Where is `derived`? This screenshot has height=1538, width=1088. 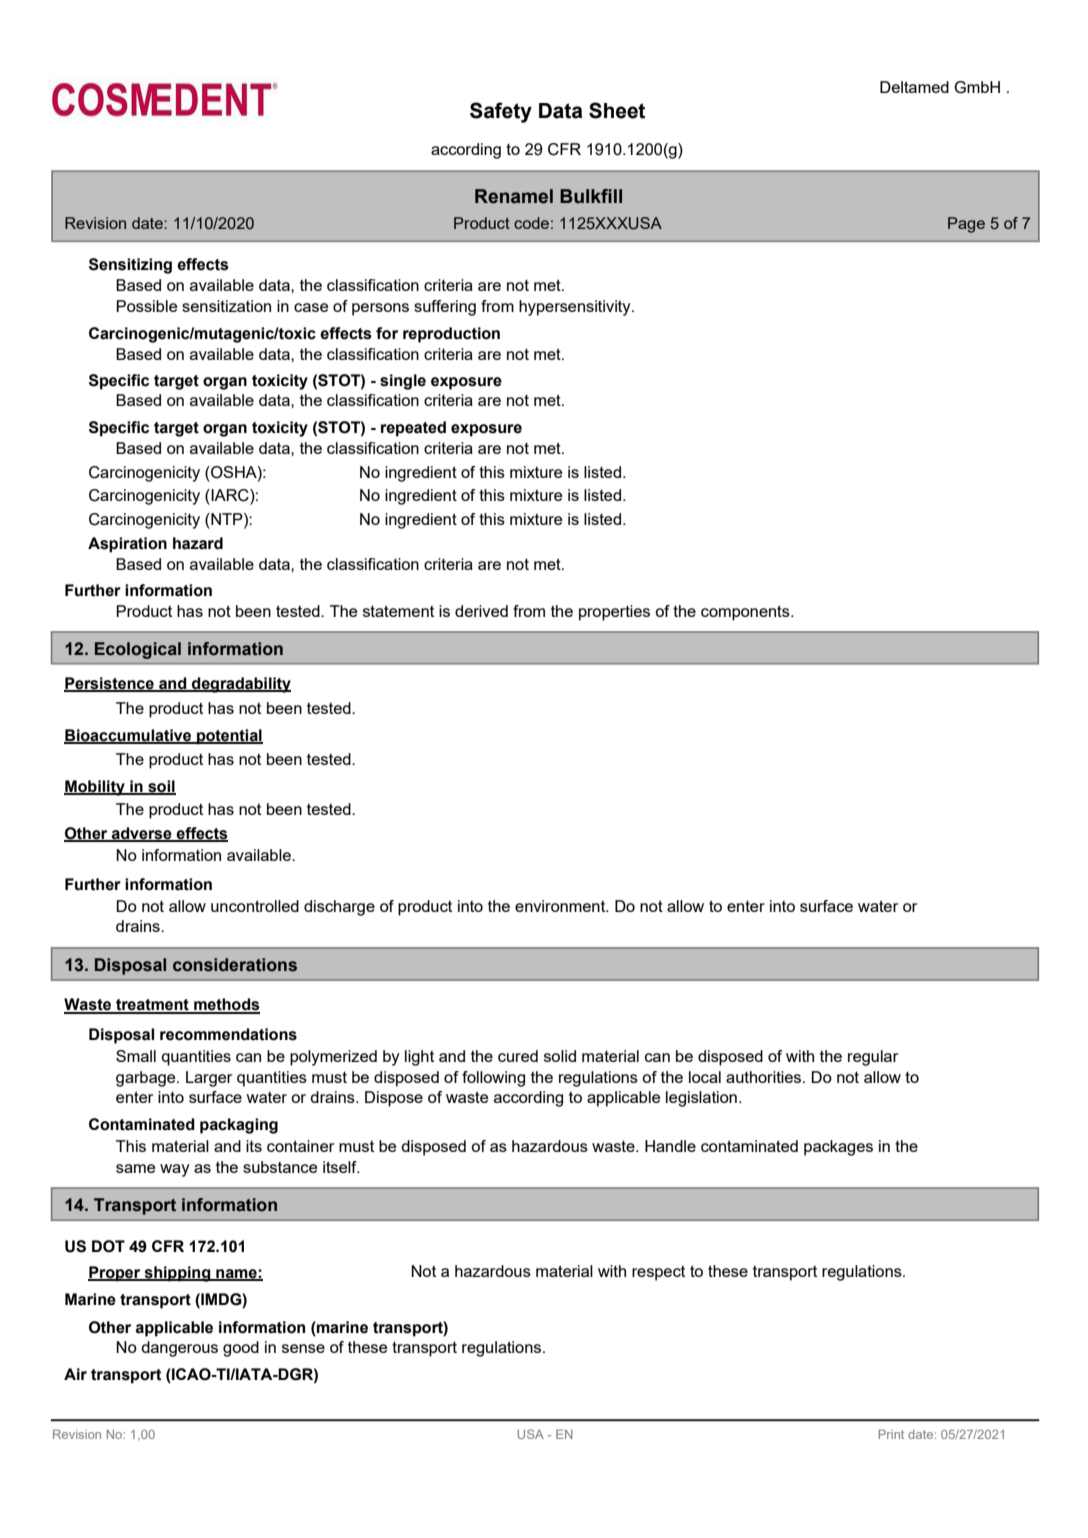
derived is located at coordinates (481, 611).
